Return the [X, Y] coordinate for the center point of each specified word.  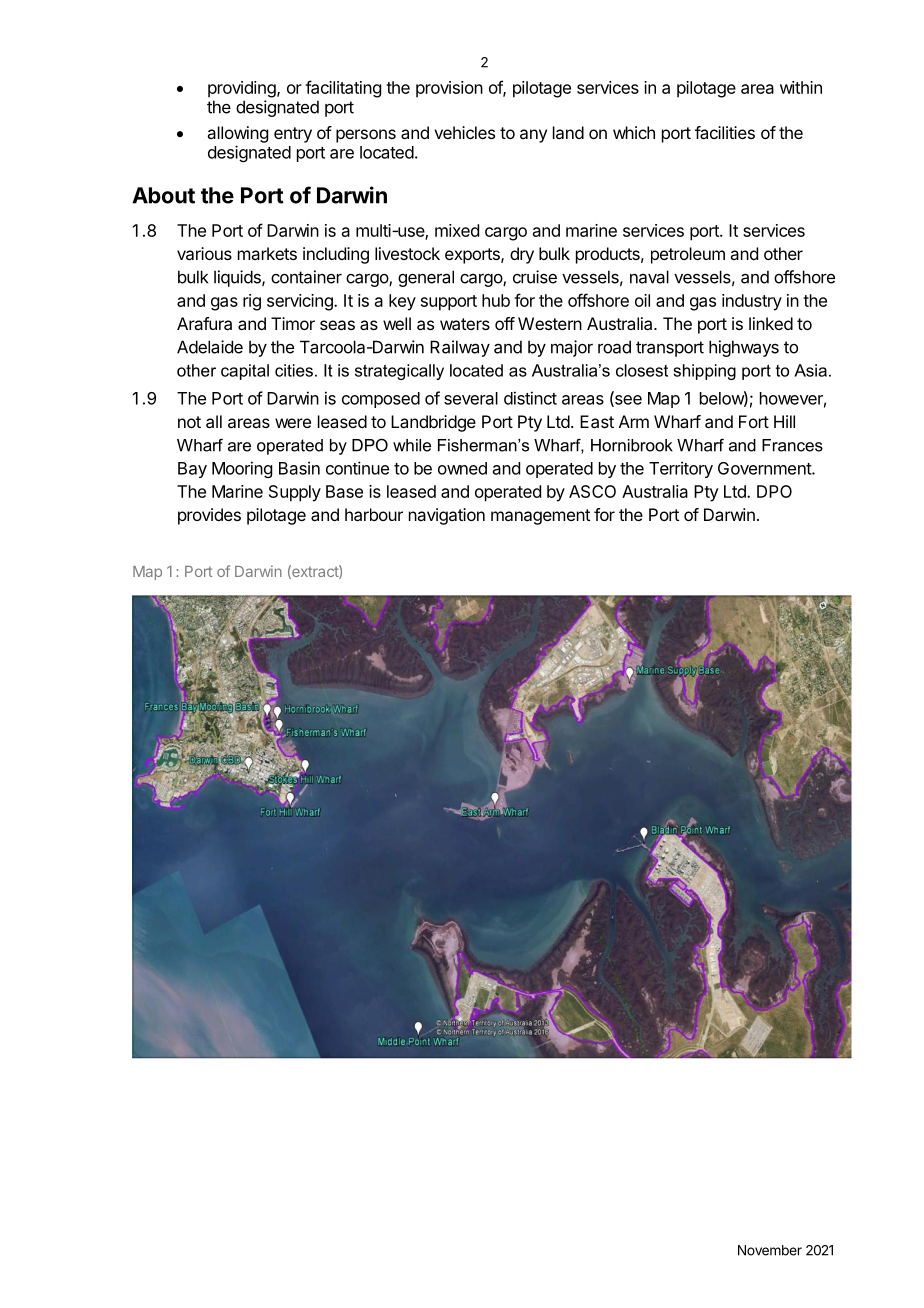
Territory [681, 469]
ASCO [592, 491]
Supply [295, 493]
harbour [374, 514]
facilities [725, 132]
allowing [237, 134]
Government [765, 468]
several [471, 398]
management [540, 517]
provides [209, 516]
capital [245, 372]
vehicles [464, 132]
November [770, 1250]
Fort [754, 421]
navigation [447, 516]
